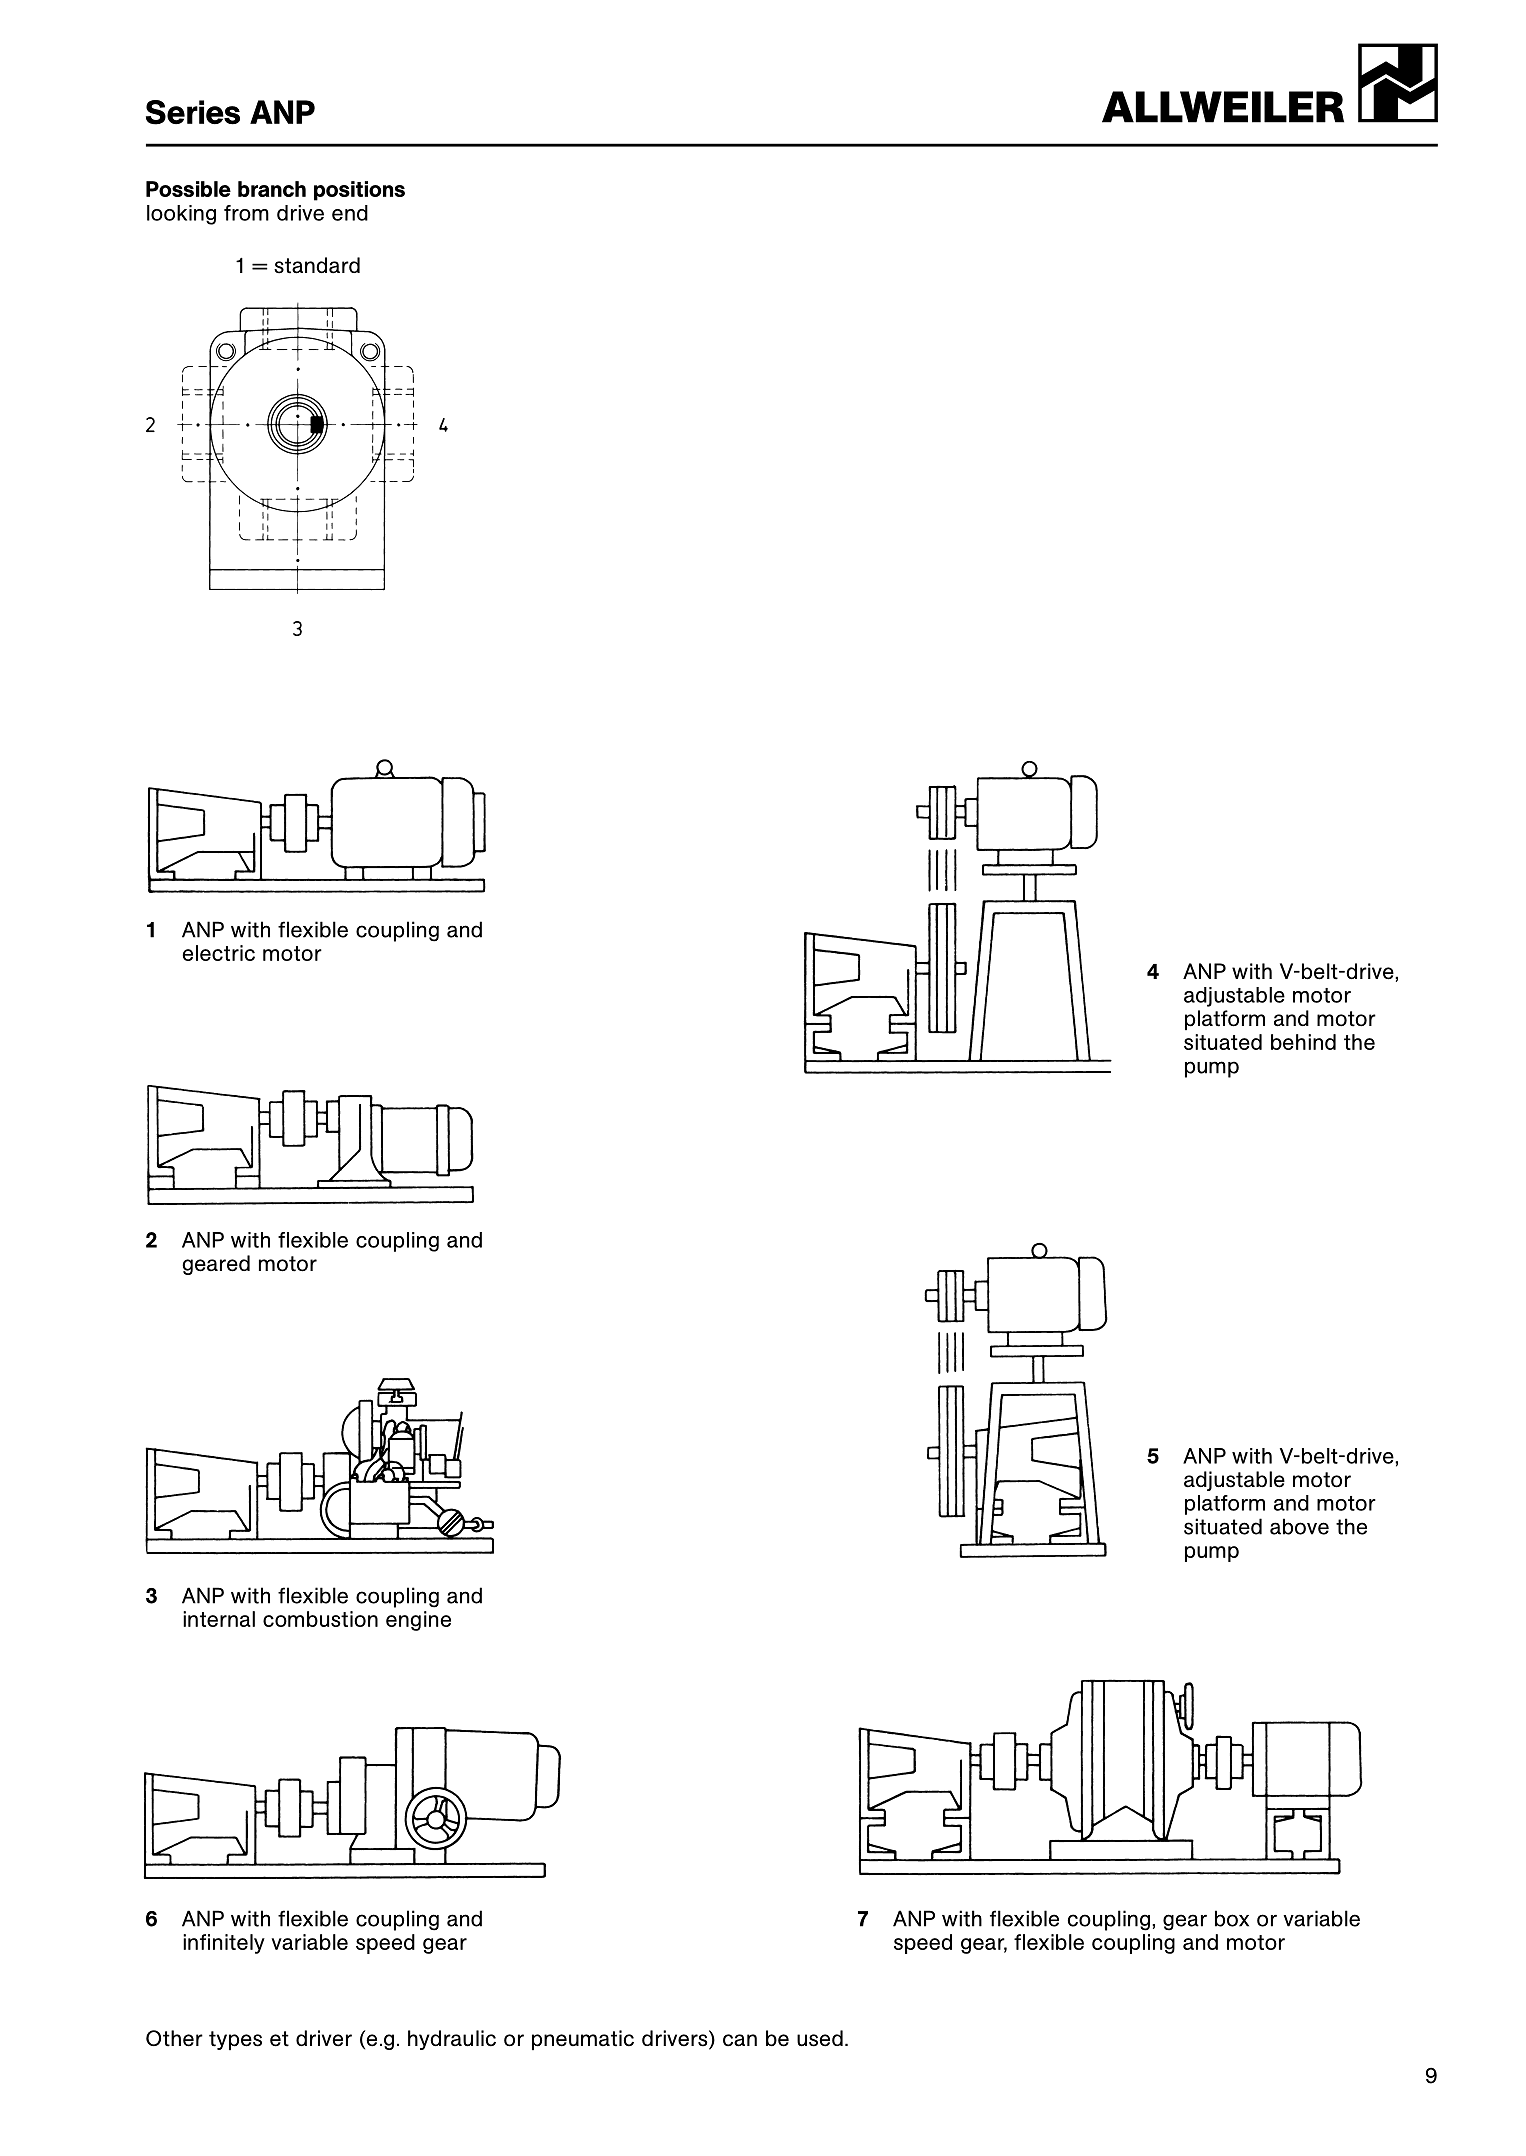  Describe the element at coordinates (272, 189) in the screenshot. I see `branch` at that location.
